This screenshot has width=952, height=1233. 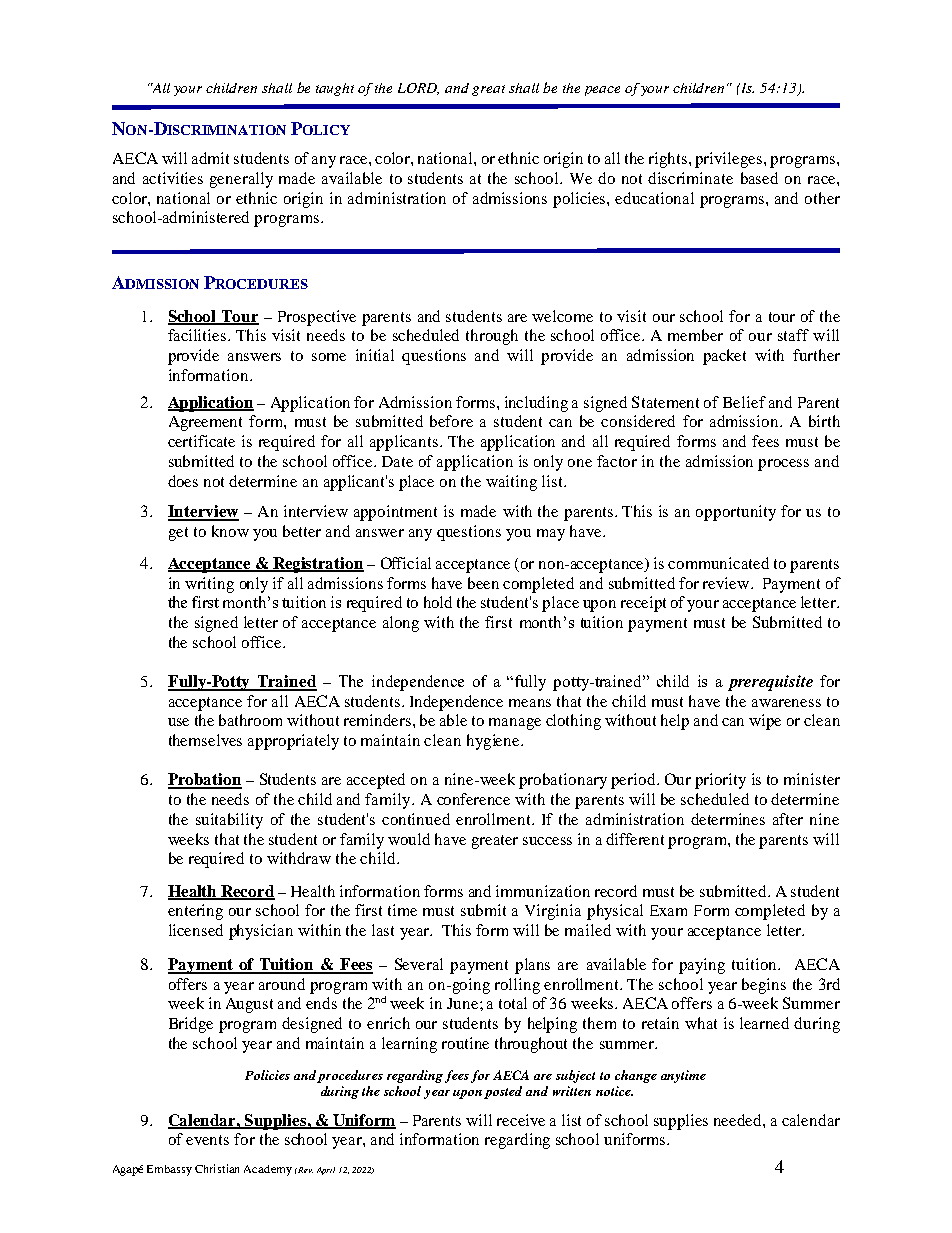 What do you see at coordinates (521, 1120) in the screenshot?
I see `receive` at bounding box center [521, 1120].
